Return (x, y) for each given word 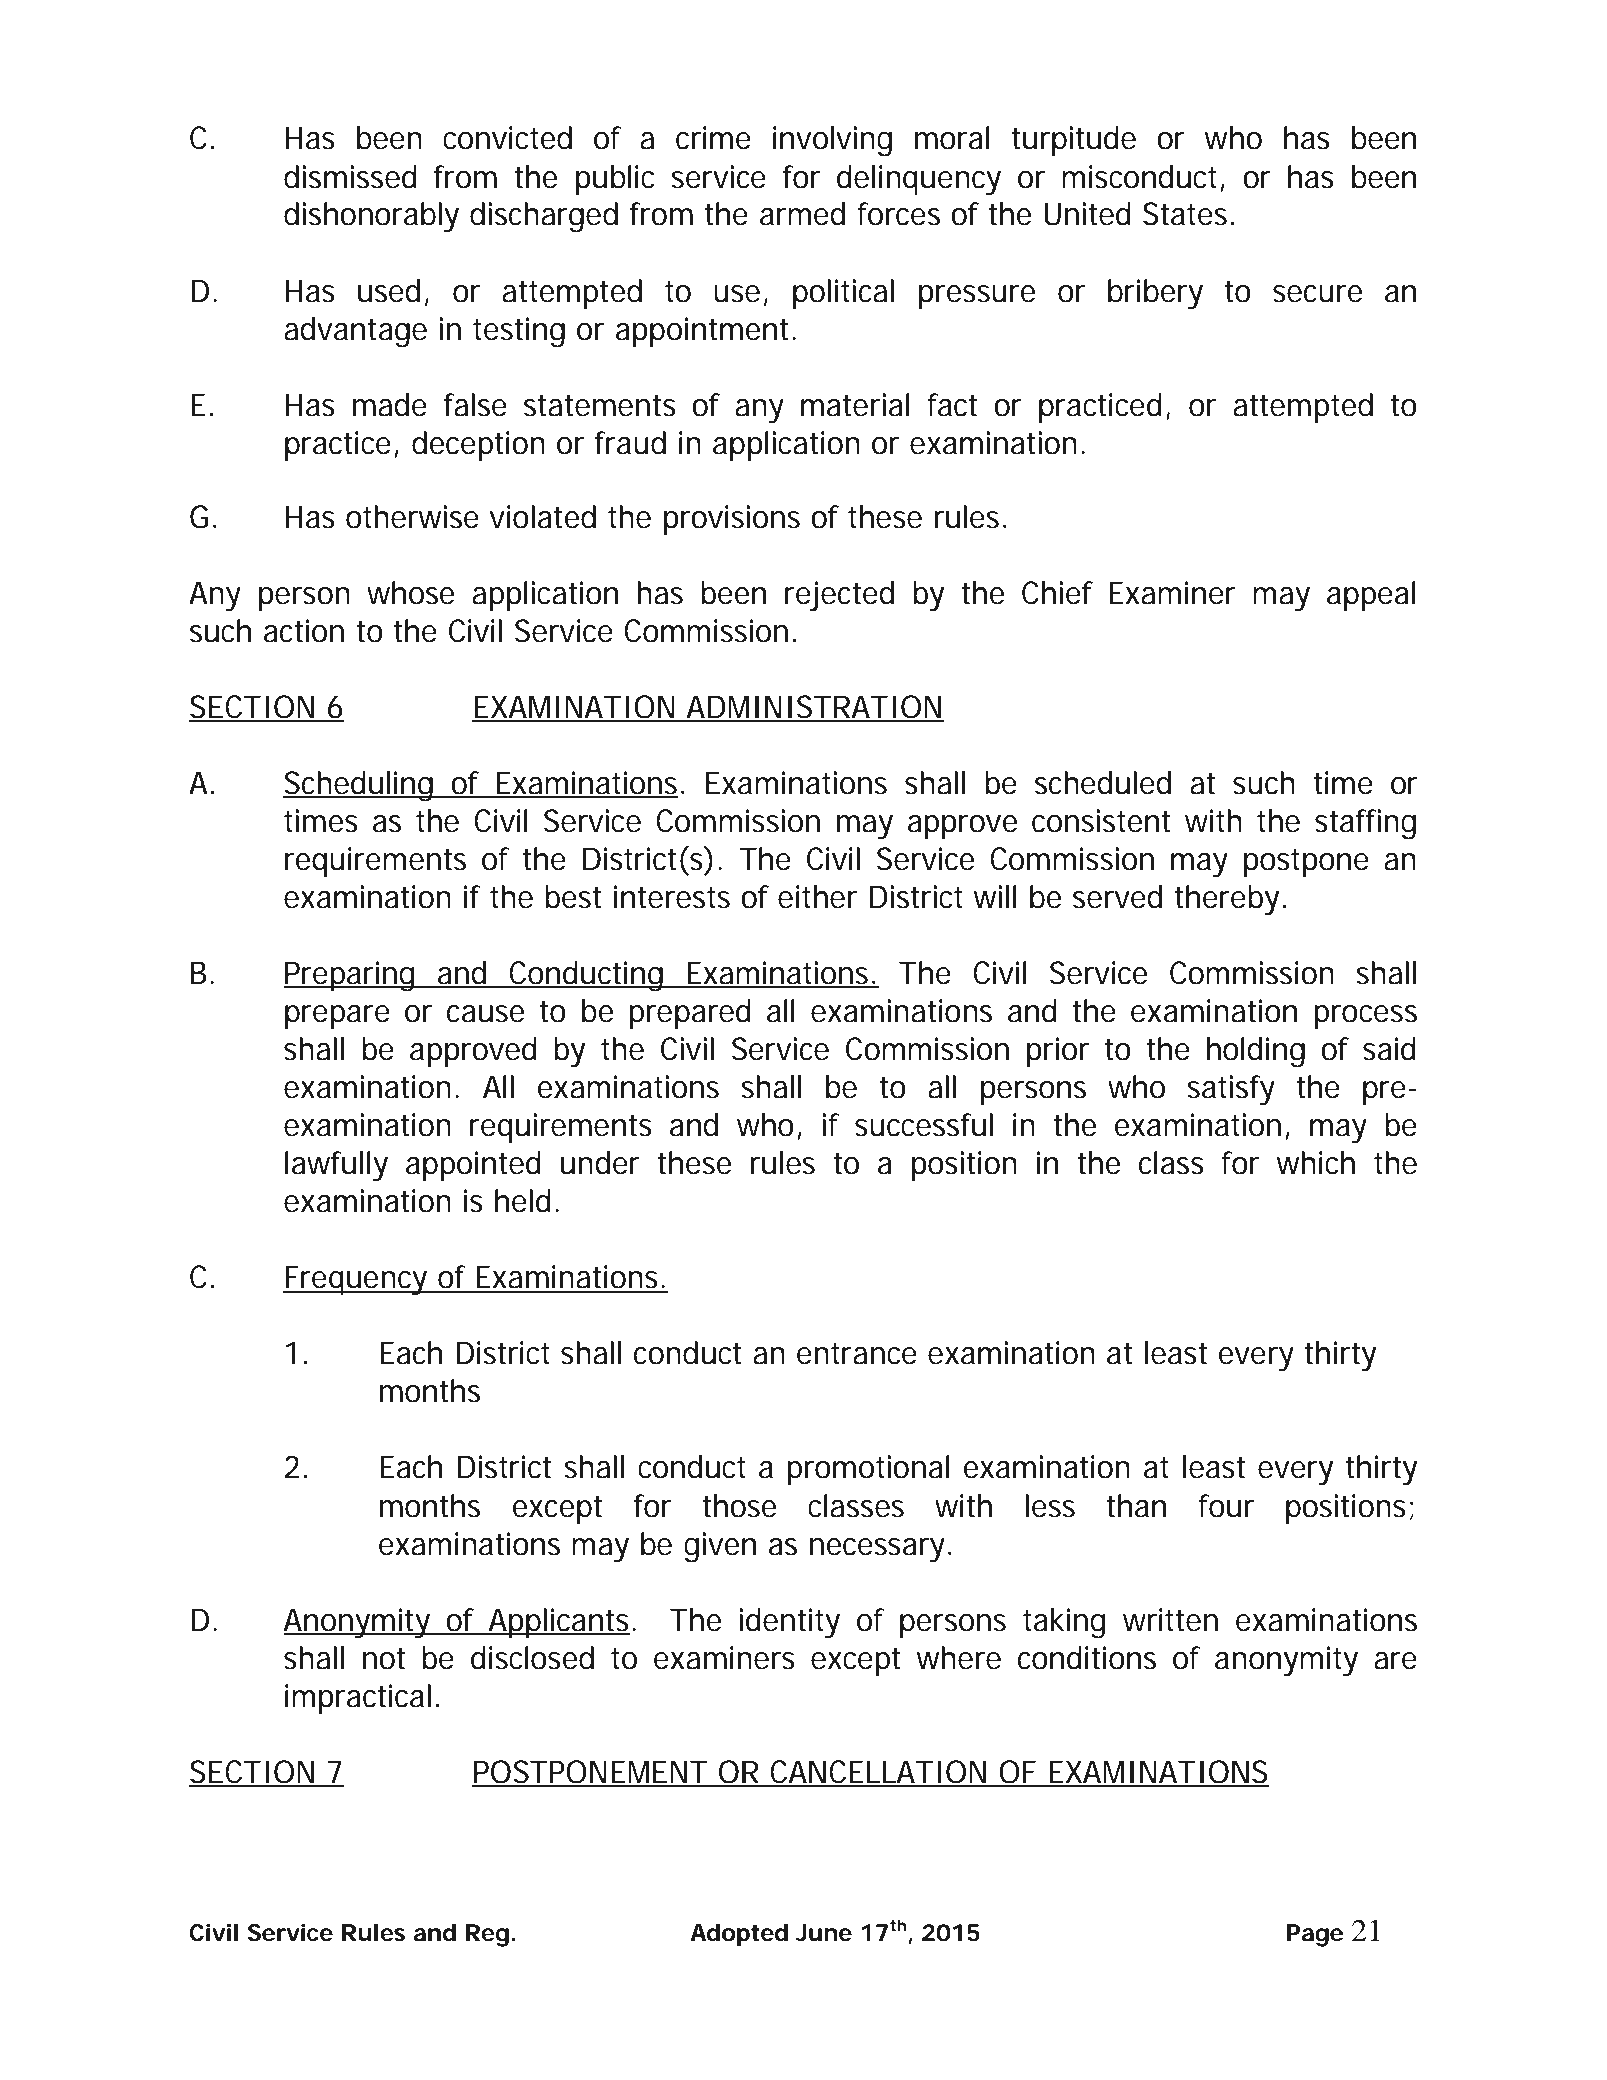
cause (485, 1014)
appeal (1371, 596)
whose (410, 593)
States (1188, 214)
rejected (839, 596)
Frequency (357, 1280)
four (1226, 1506)
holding (1256, 1052)
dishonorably (371, 217)
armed (802, 214)
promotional (868, 1470)
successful (924, 1125)
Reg (487, 1935)
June (824, 1933)
